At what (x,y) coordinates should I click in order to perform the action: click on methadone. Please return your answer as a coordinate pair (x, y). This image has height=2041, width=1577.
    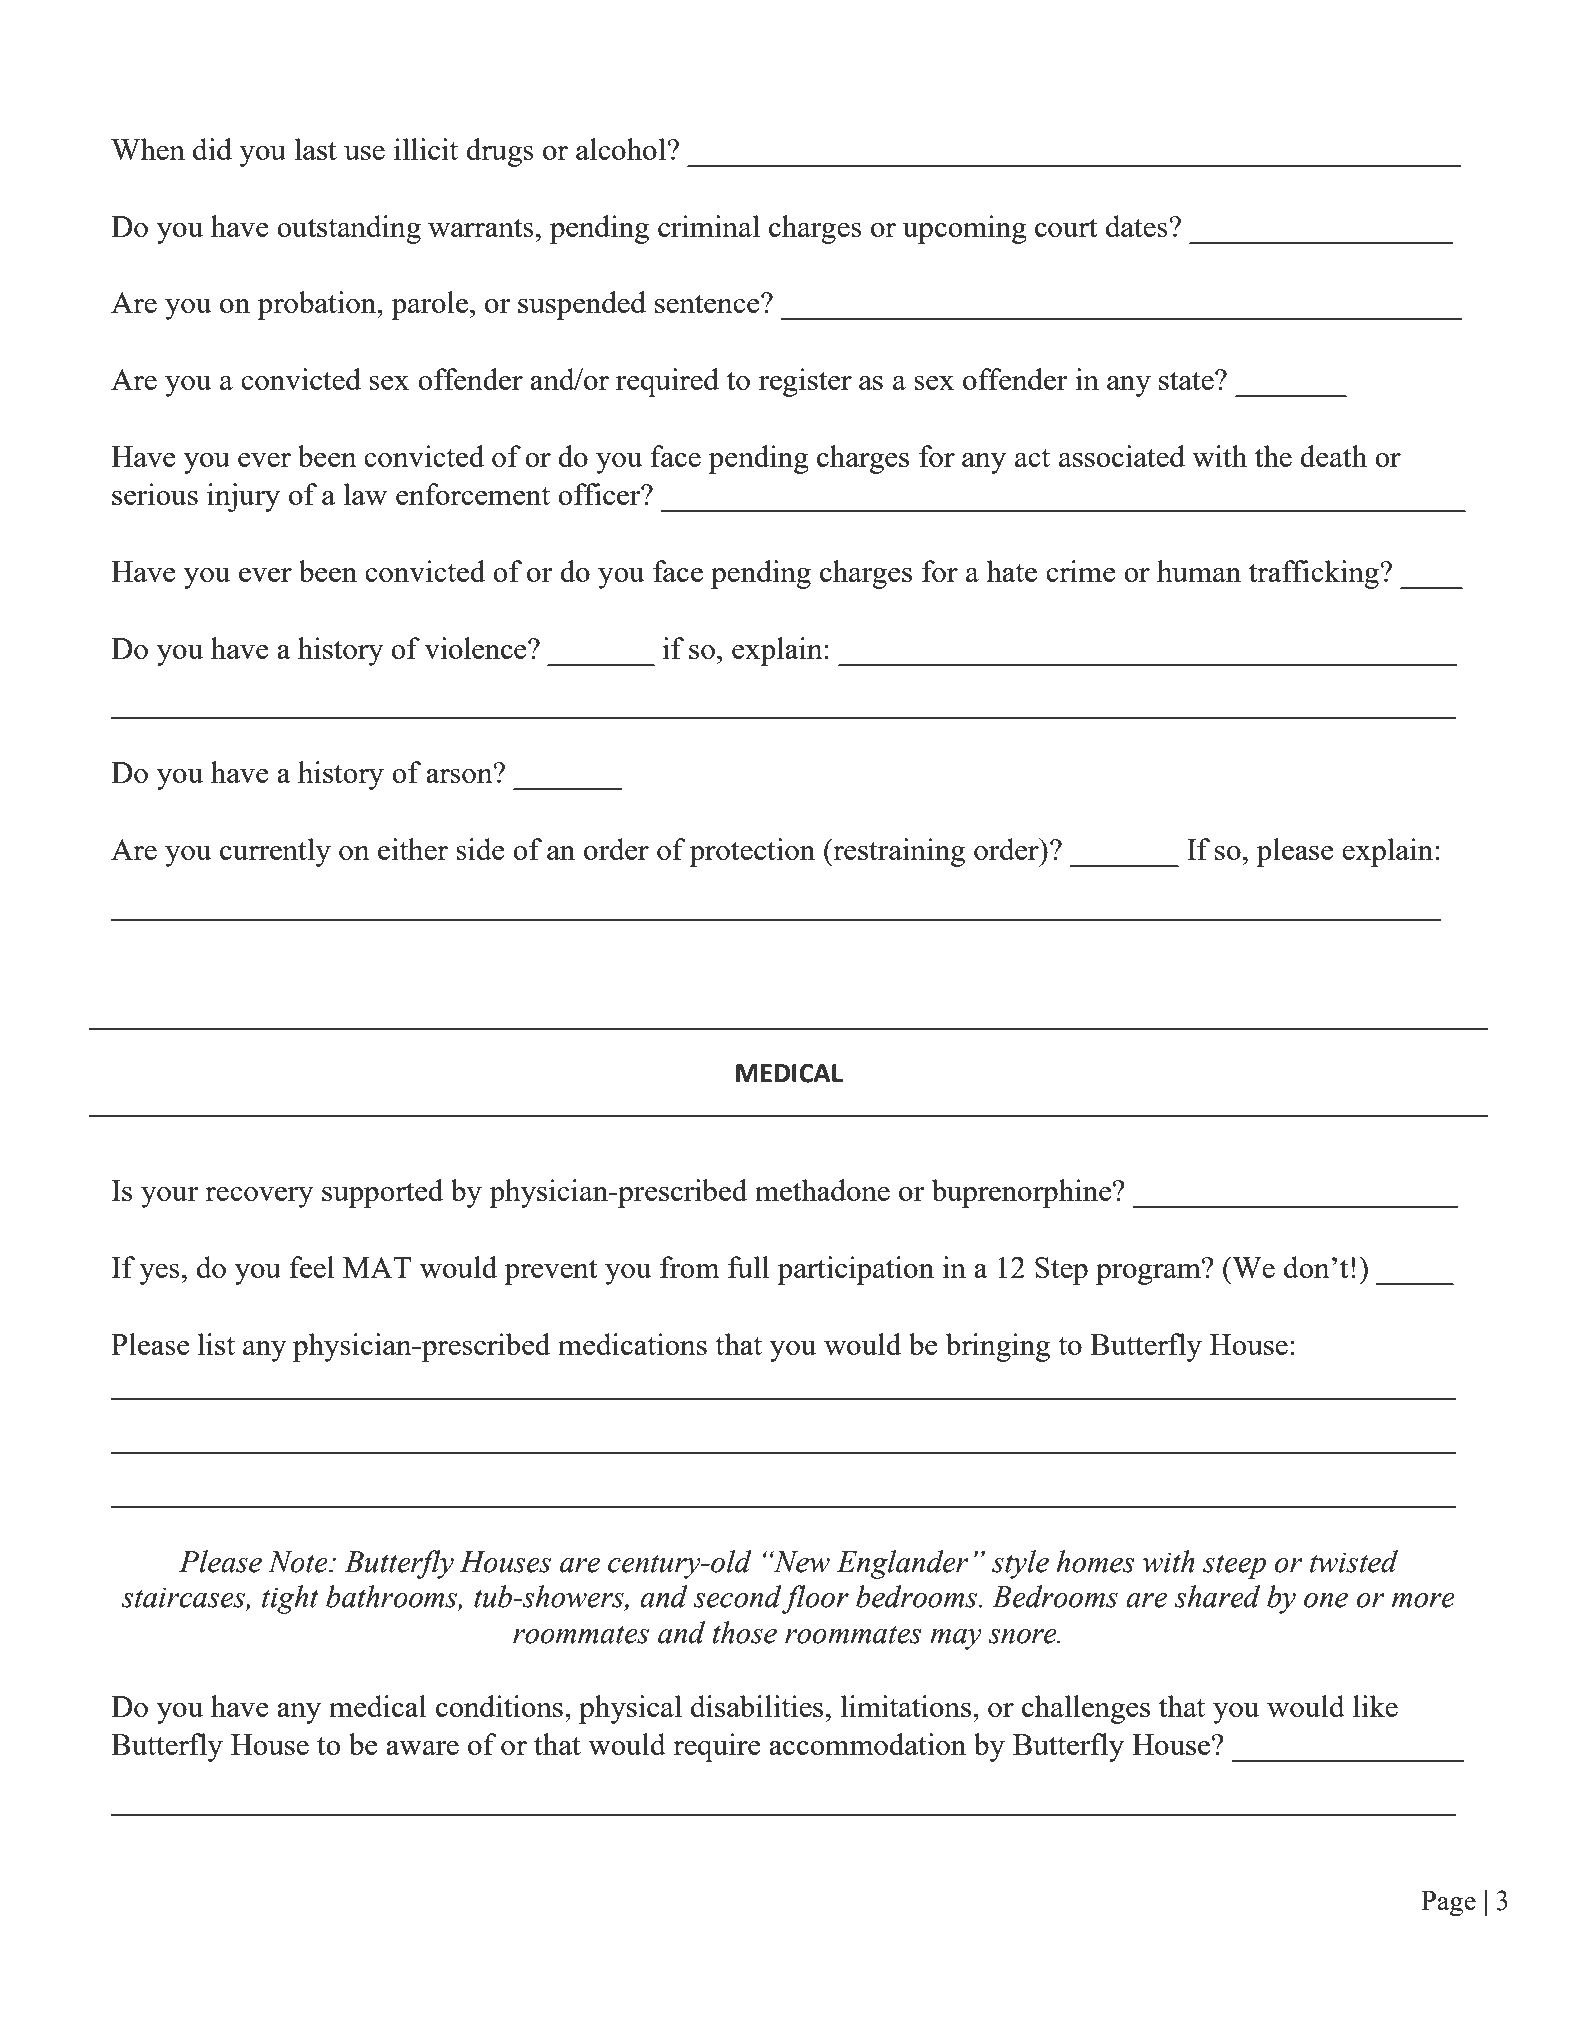
    Looking at the image, I should click on (822, 1190).
